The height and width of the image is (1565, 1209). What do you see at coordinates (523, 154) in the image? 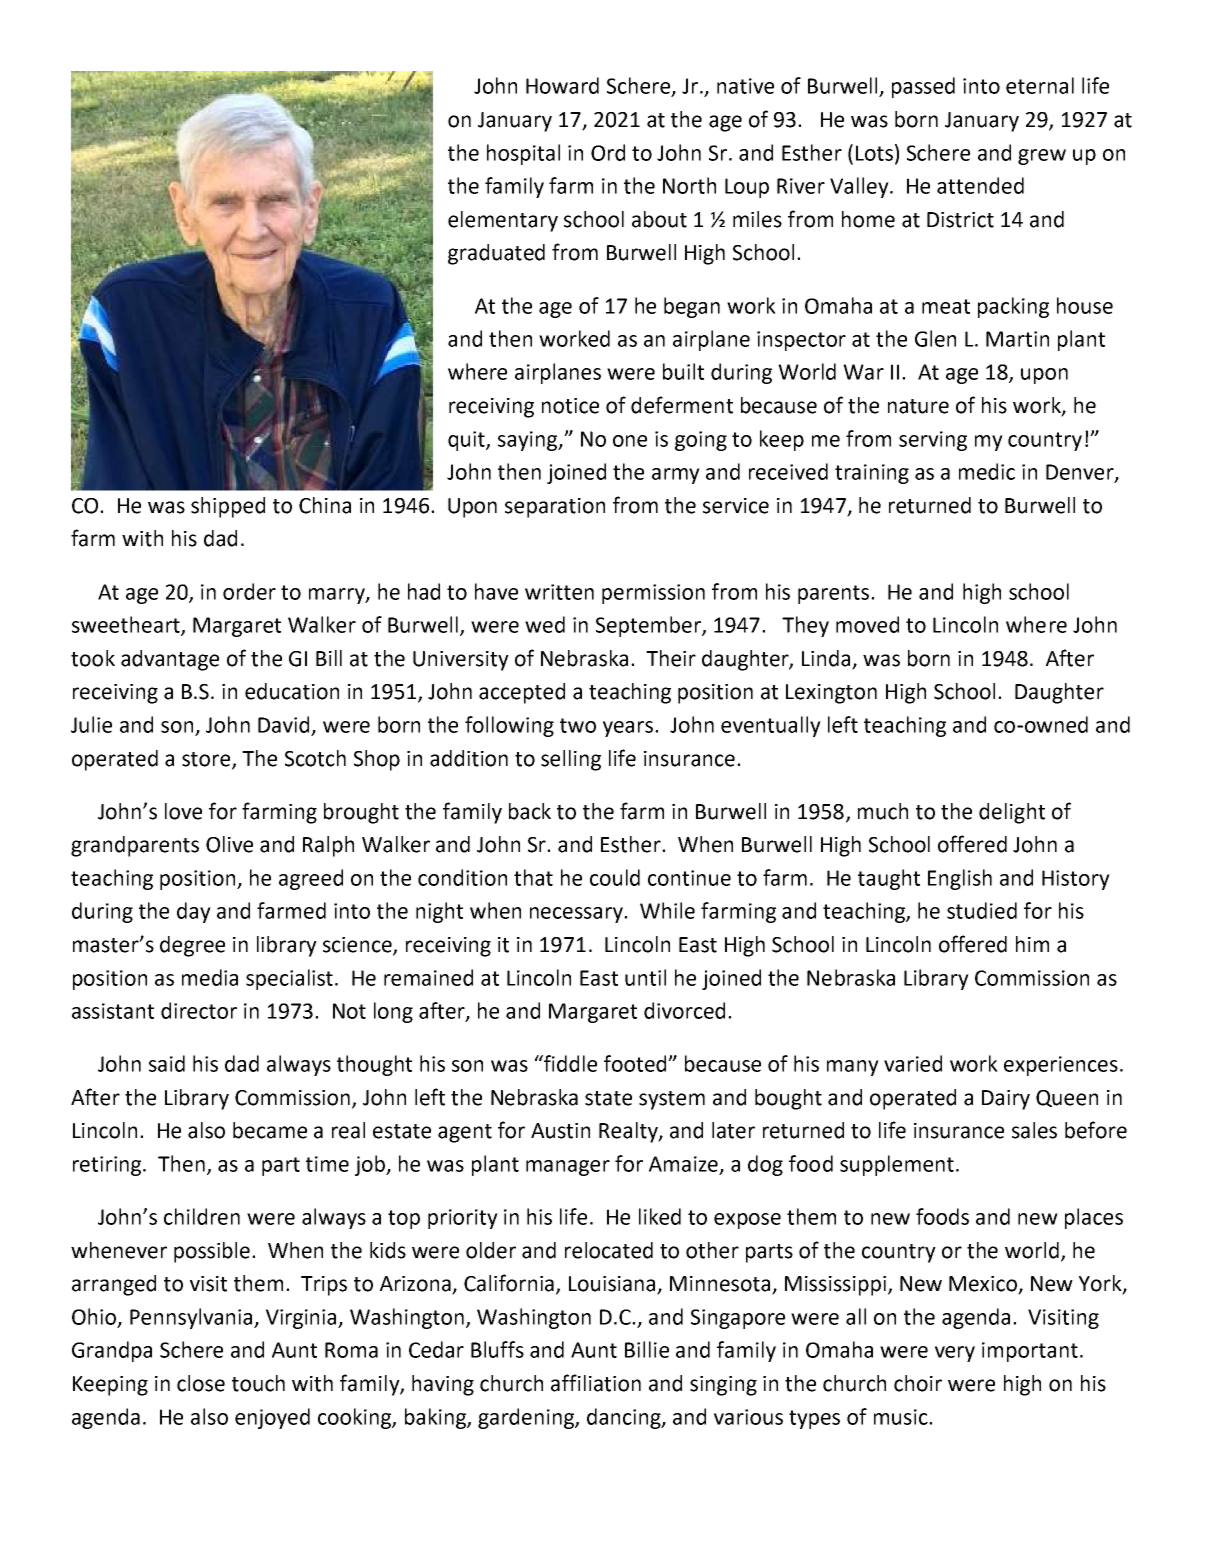
I see `hospital` at bounding box center [523, 154].
